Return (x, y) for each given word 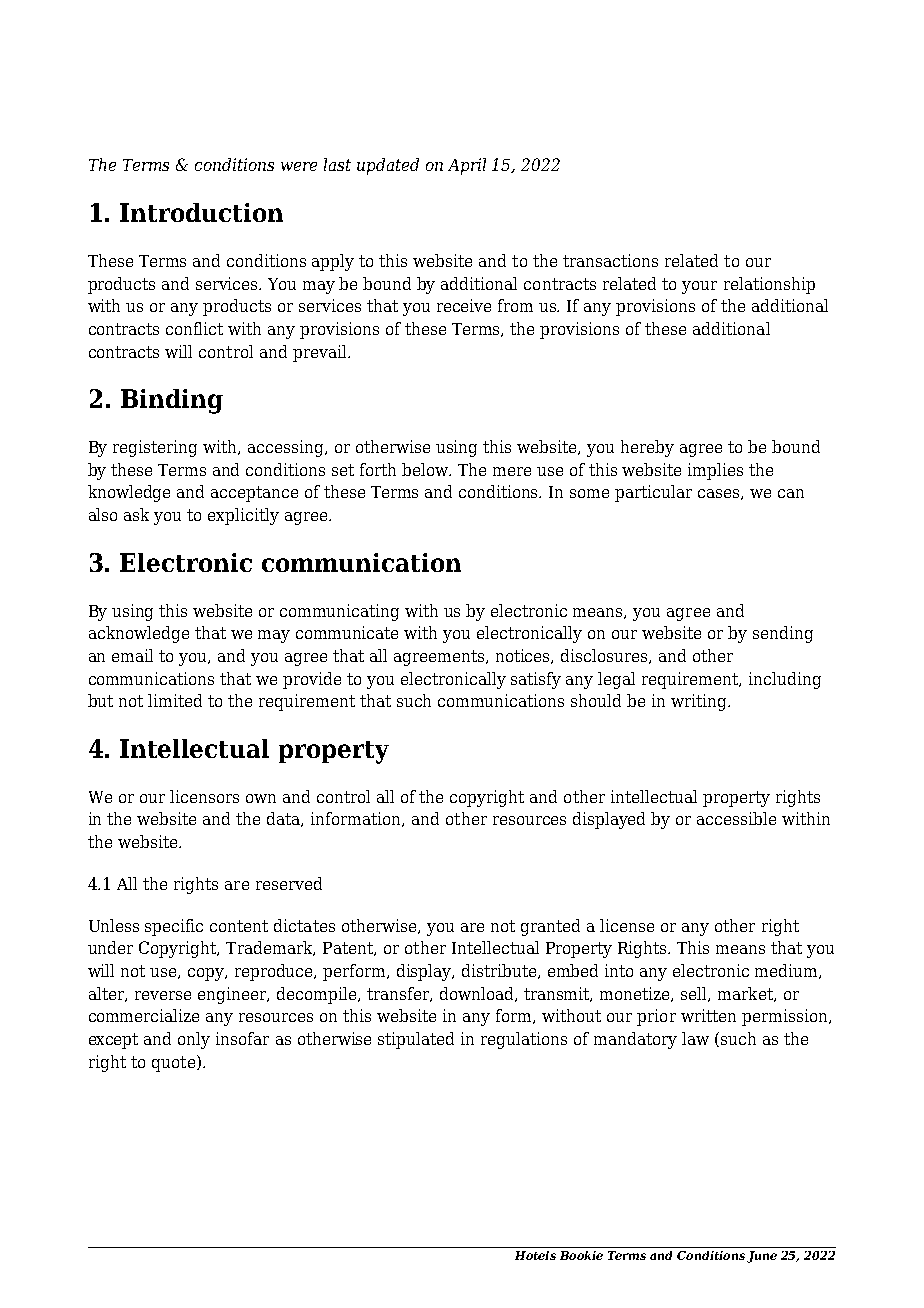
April (467, 166)
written (708, 1015)
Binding (172, 401)
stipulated (416, 1040)
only (194, 1040)
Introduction (201, 212)
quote (173, 1064)
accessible (736, 818)
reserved (289, 883)
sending (783, 634)
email (132, 655)
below (426, 469)
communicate (347, 632)
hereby (647, 448)
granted (550, 927)
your (699, 287)
